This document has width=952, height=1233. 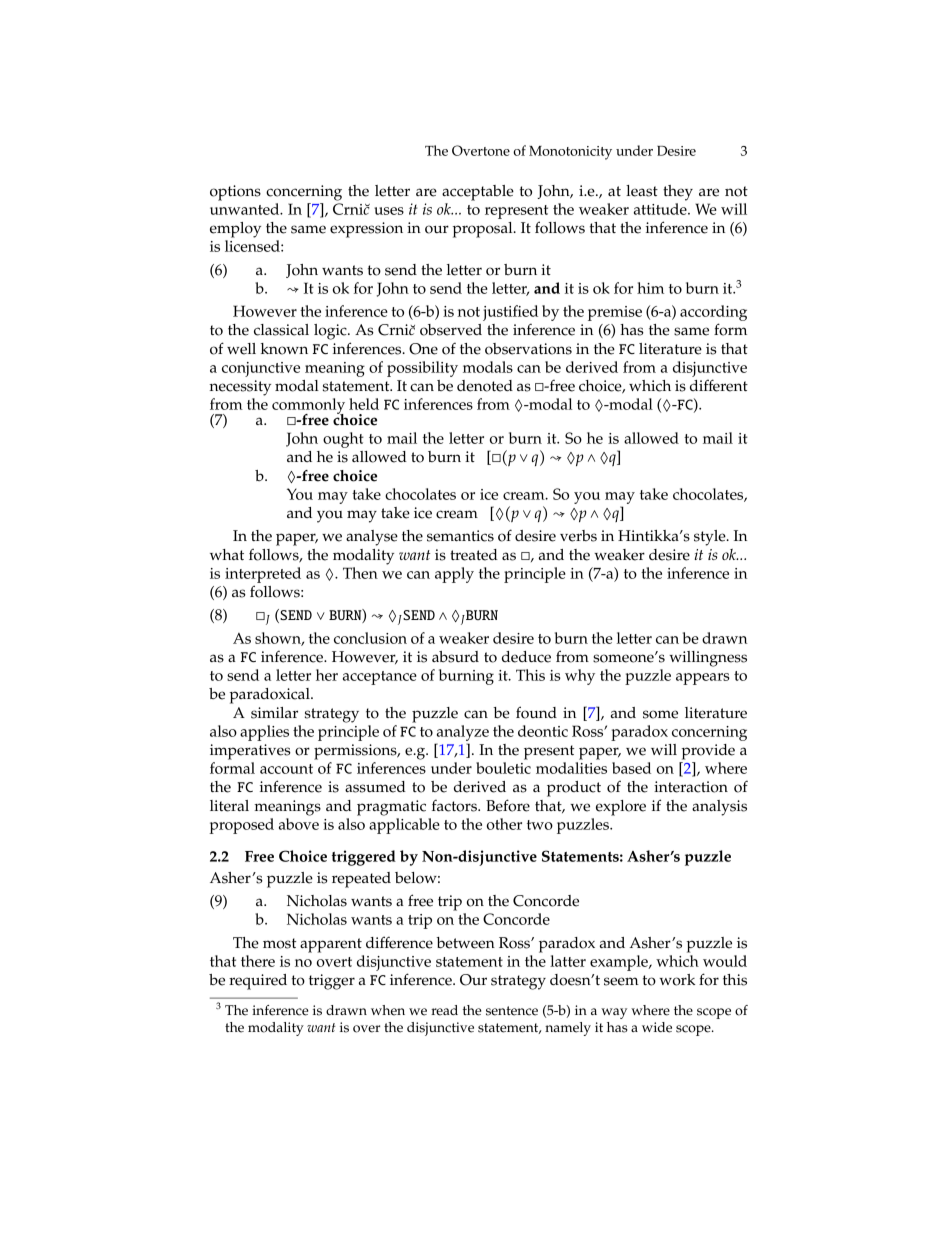 I want to click on style, so click(x=711, y=538).
